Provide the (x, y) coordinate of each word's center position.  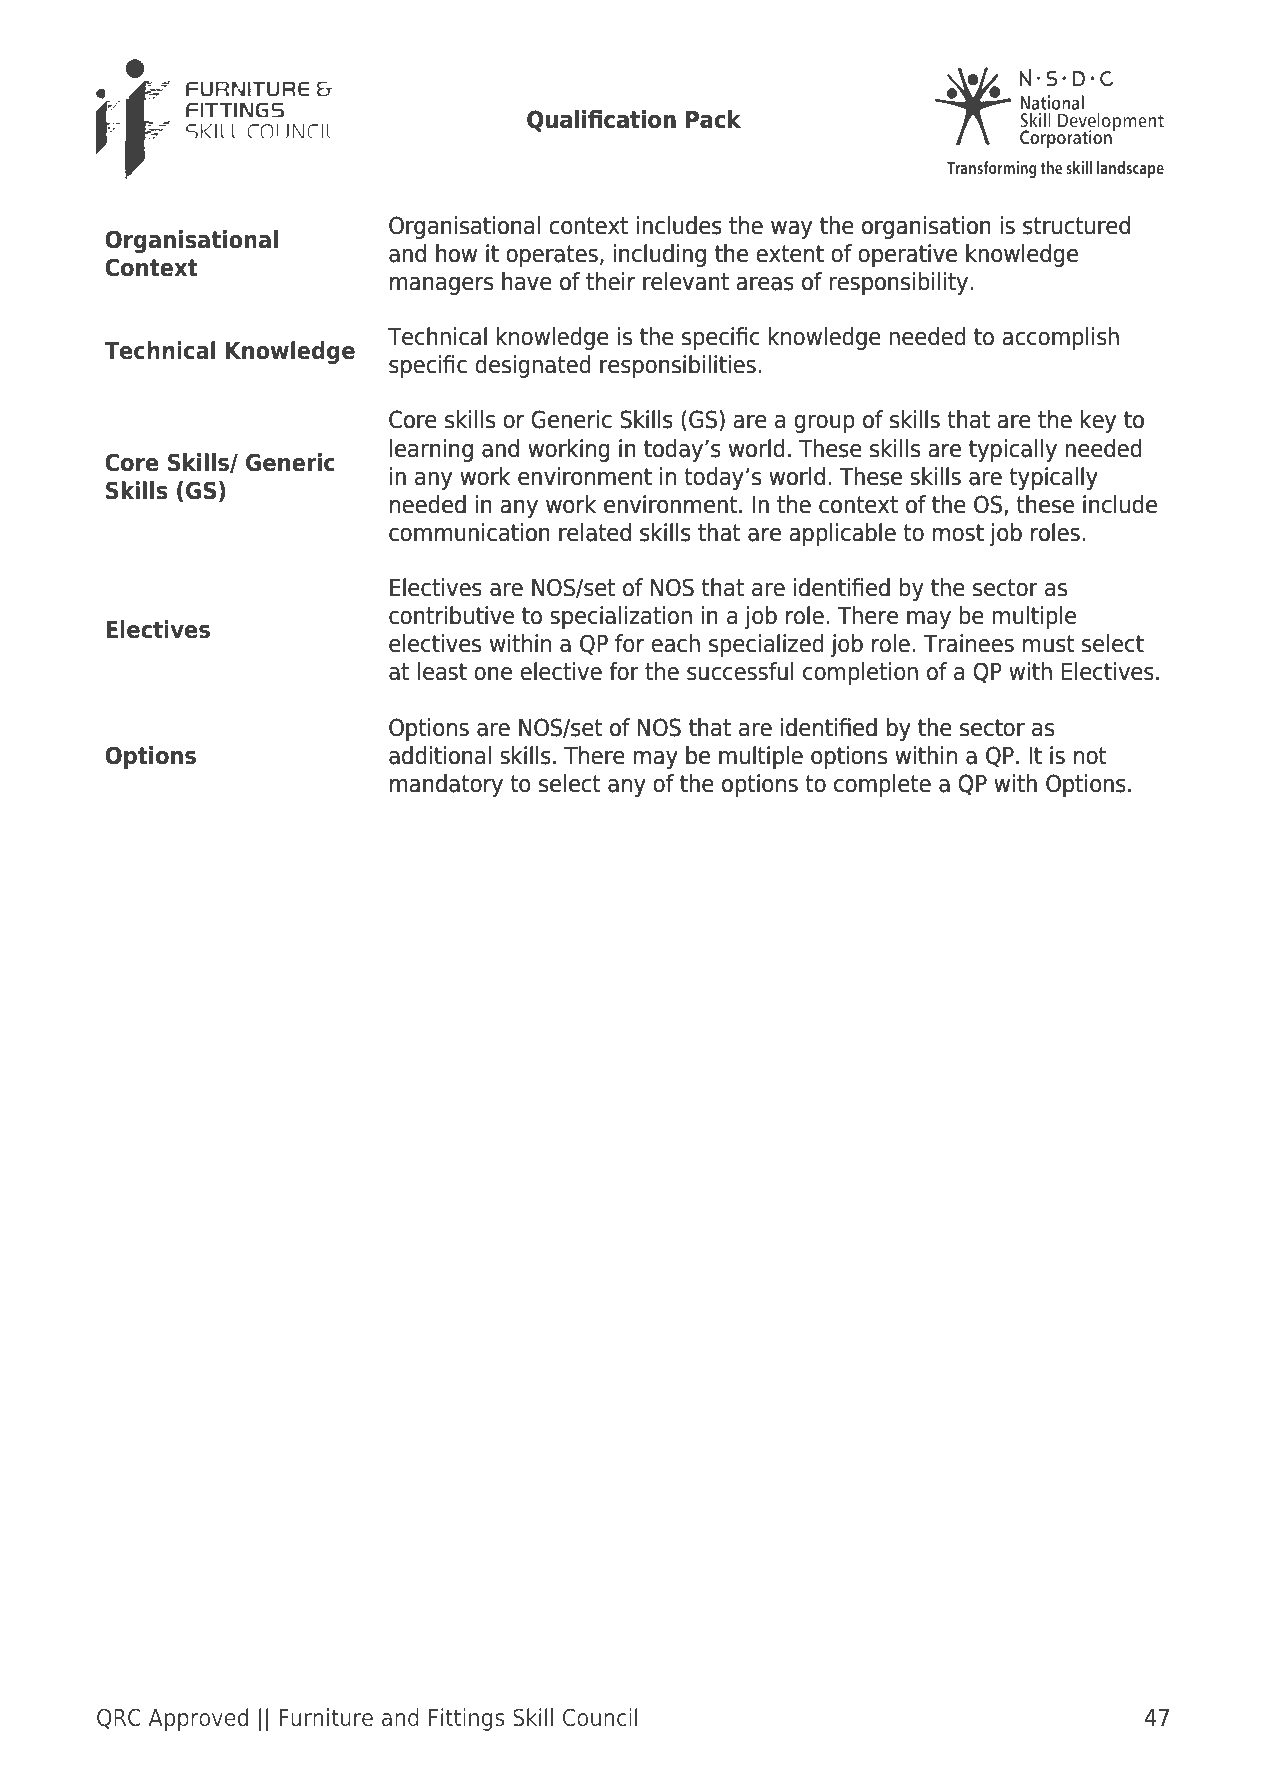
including (660, 255)
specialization (621, 617)
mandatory (446, 785)
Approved (198, 1719)
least (442, 671)
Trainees (969, 643)
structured (1076, 225)
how (456, 253)
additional (440, 755)
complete (882, 785)
